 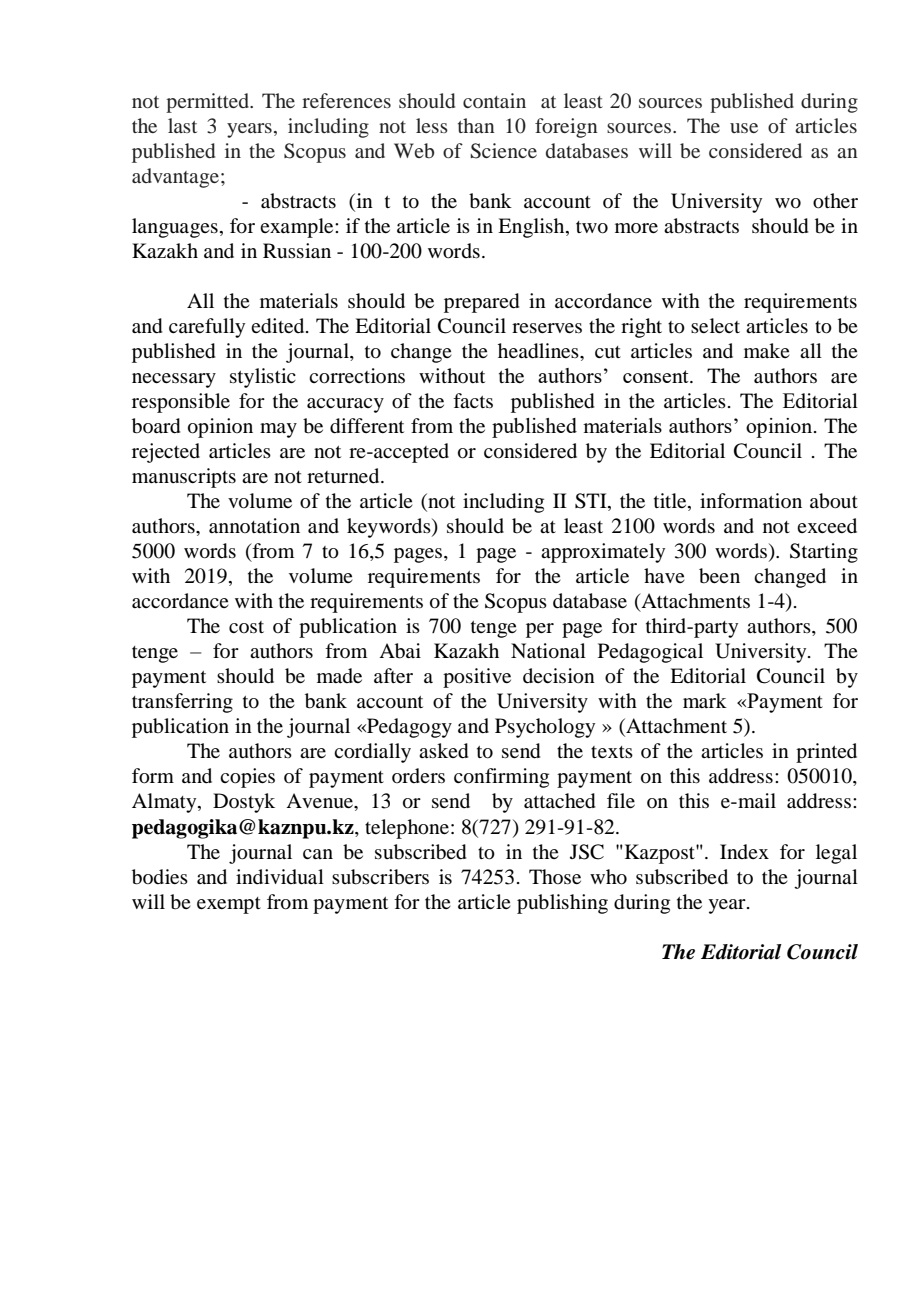 What do you see at coordinates (209, 103) in the page?
I see `permitted` at bounding box center [209, 103].
